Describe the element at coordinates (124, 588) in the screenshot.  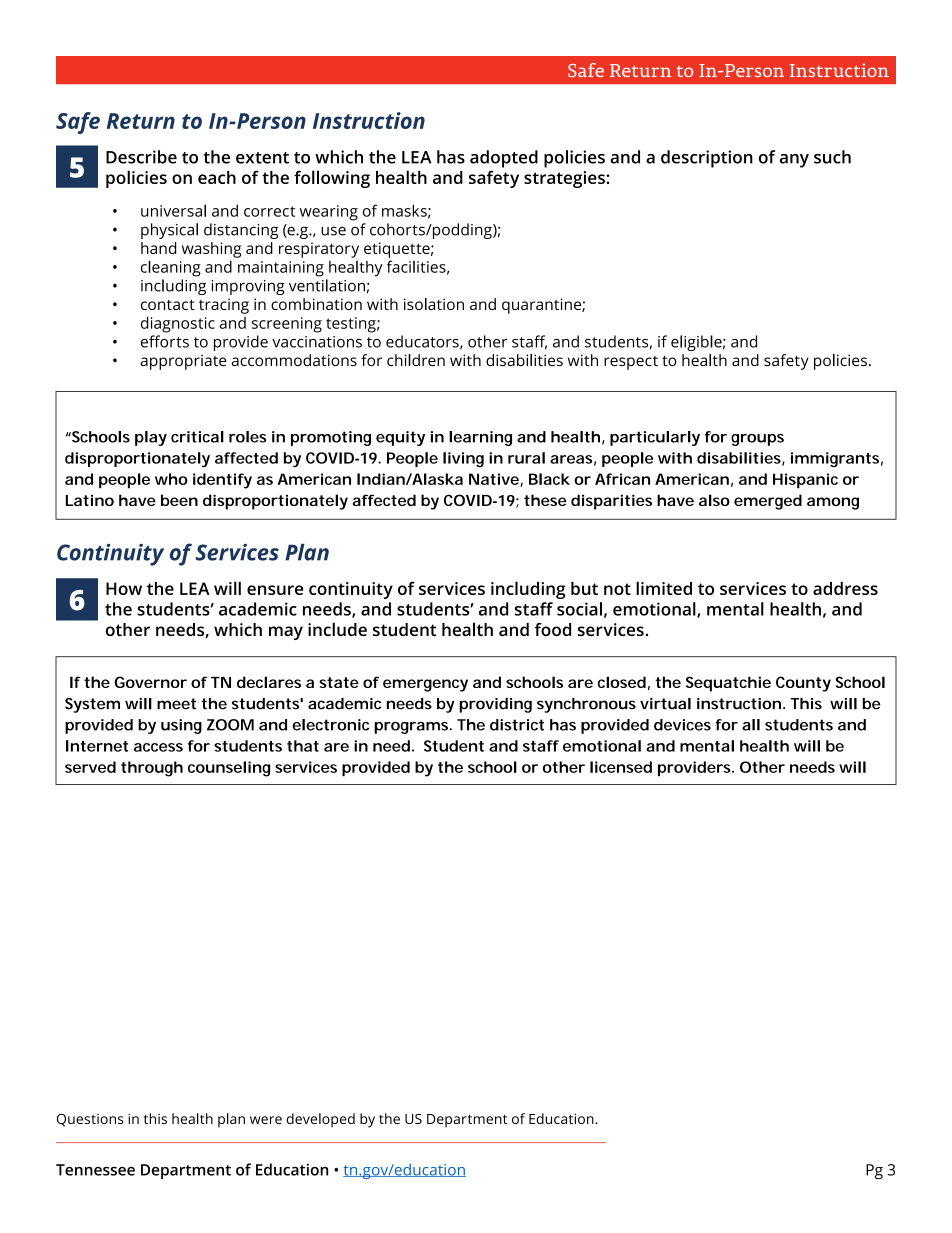
I see `How` at that location.
